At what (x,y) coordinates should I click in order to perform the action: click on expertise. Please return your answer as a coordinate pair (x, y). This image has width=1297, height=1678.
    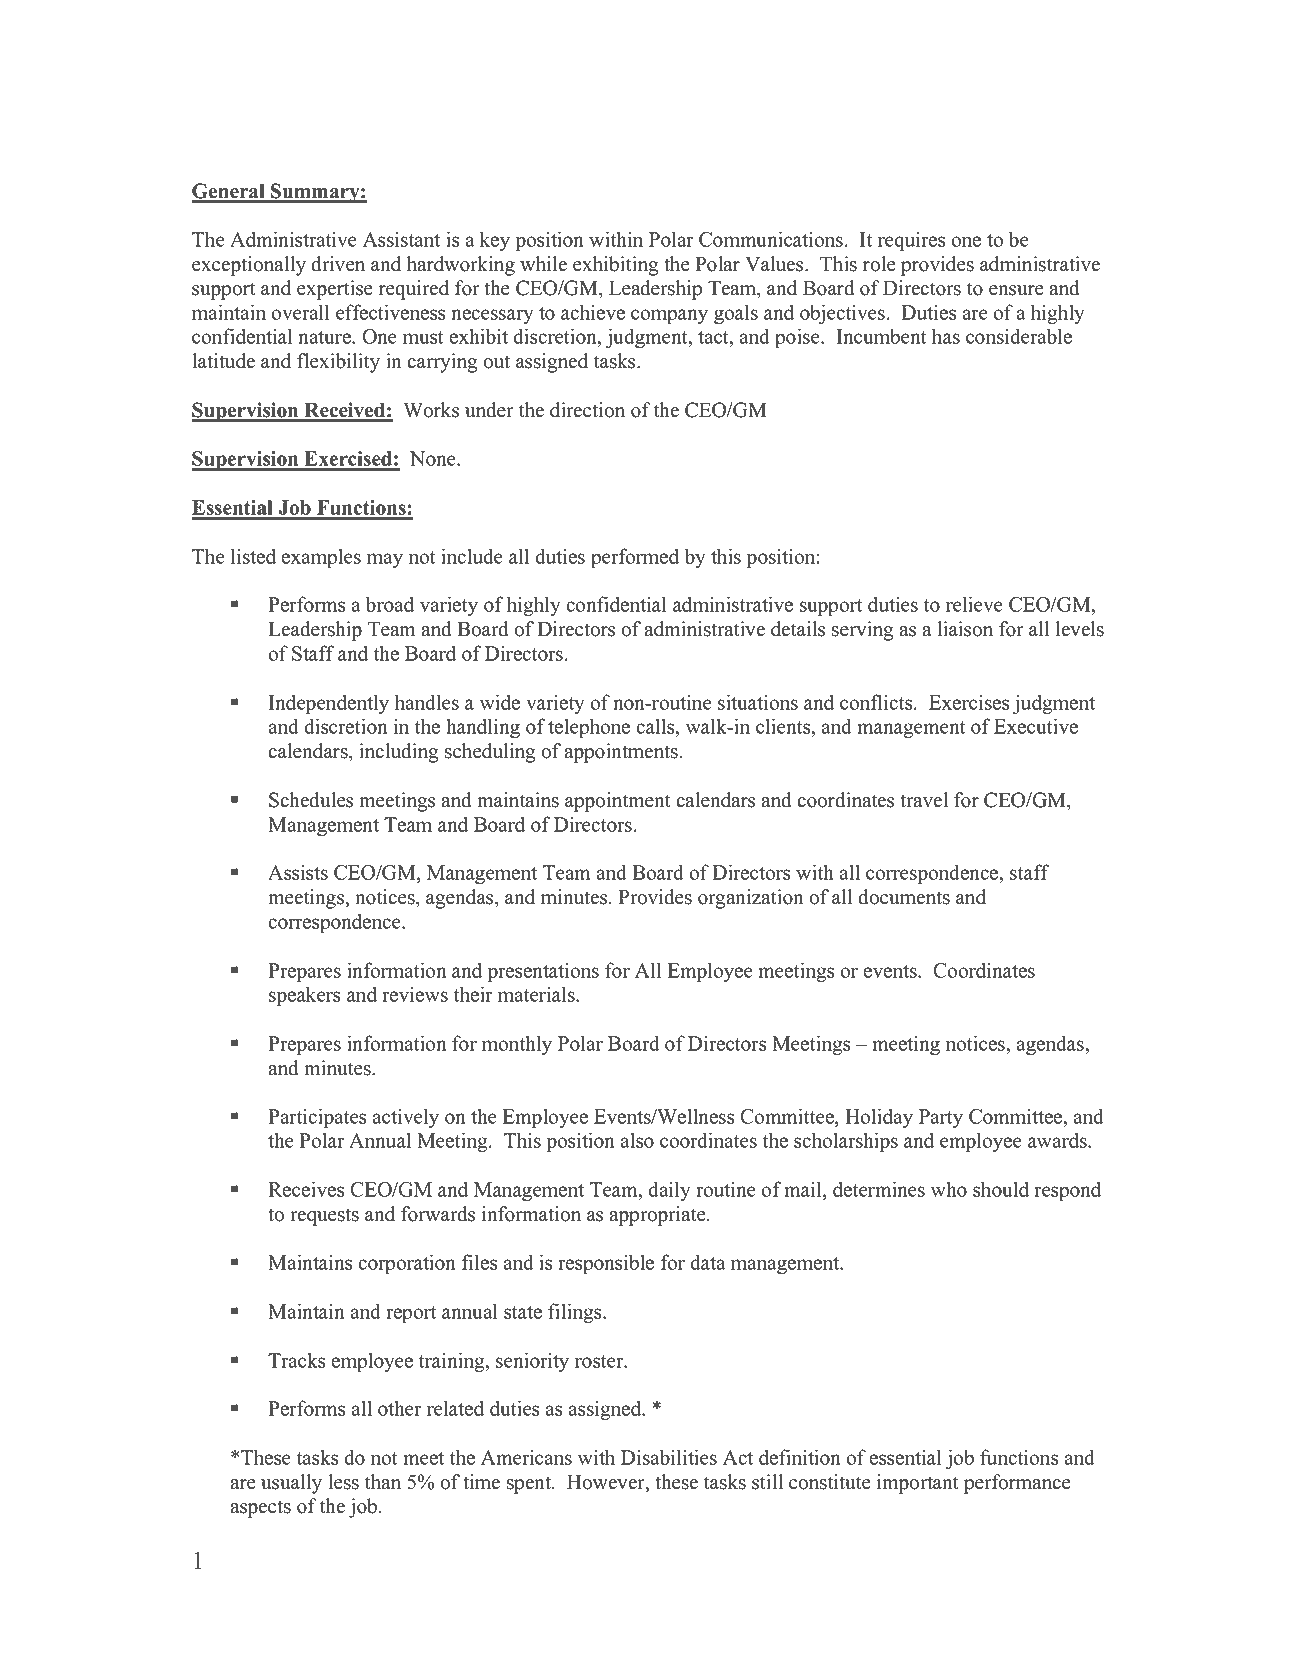
    Looking at the image, I should click on (335, 290).
